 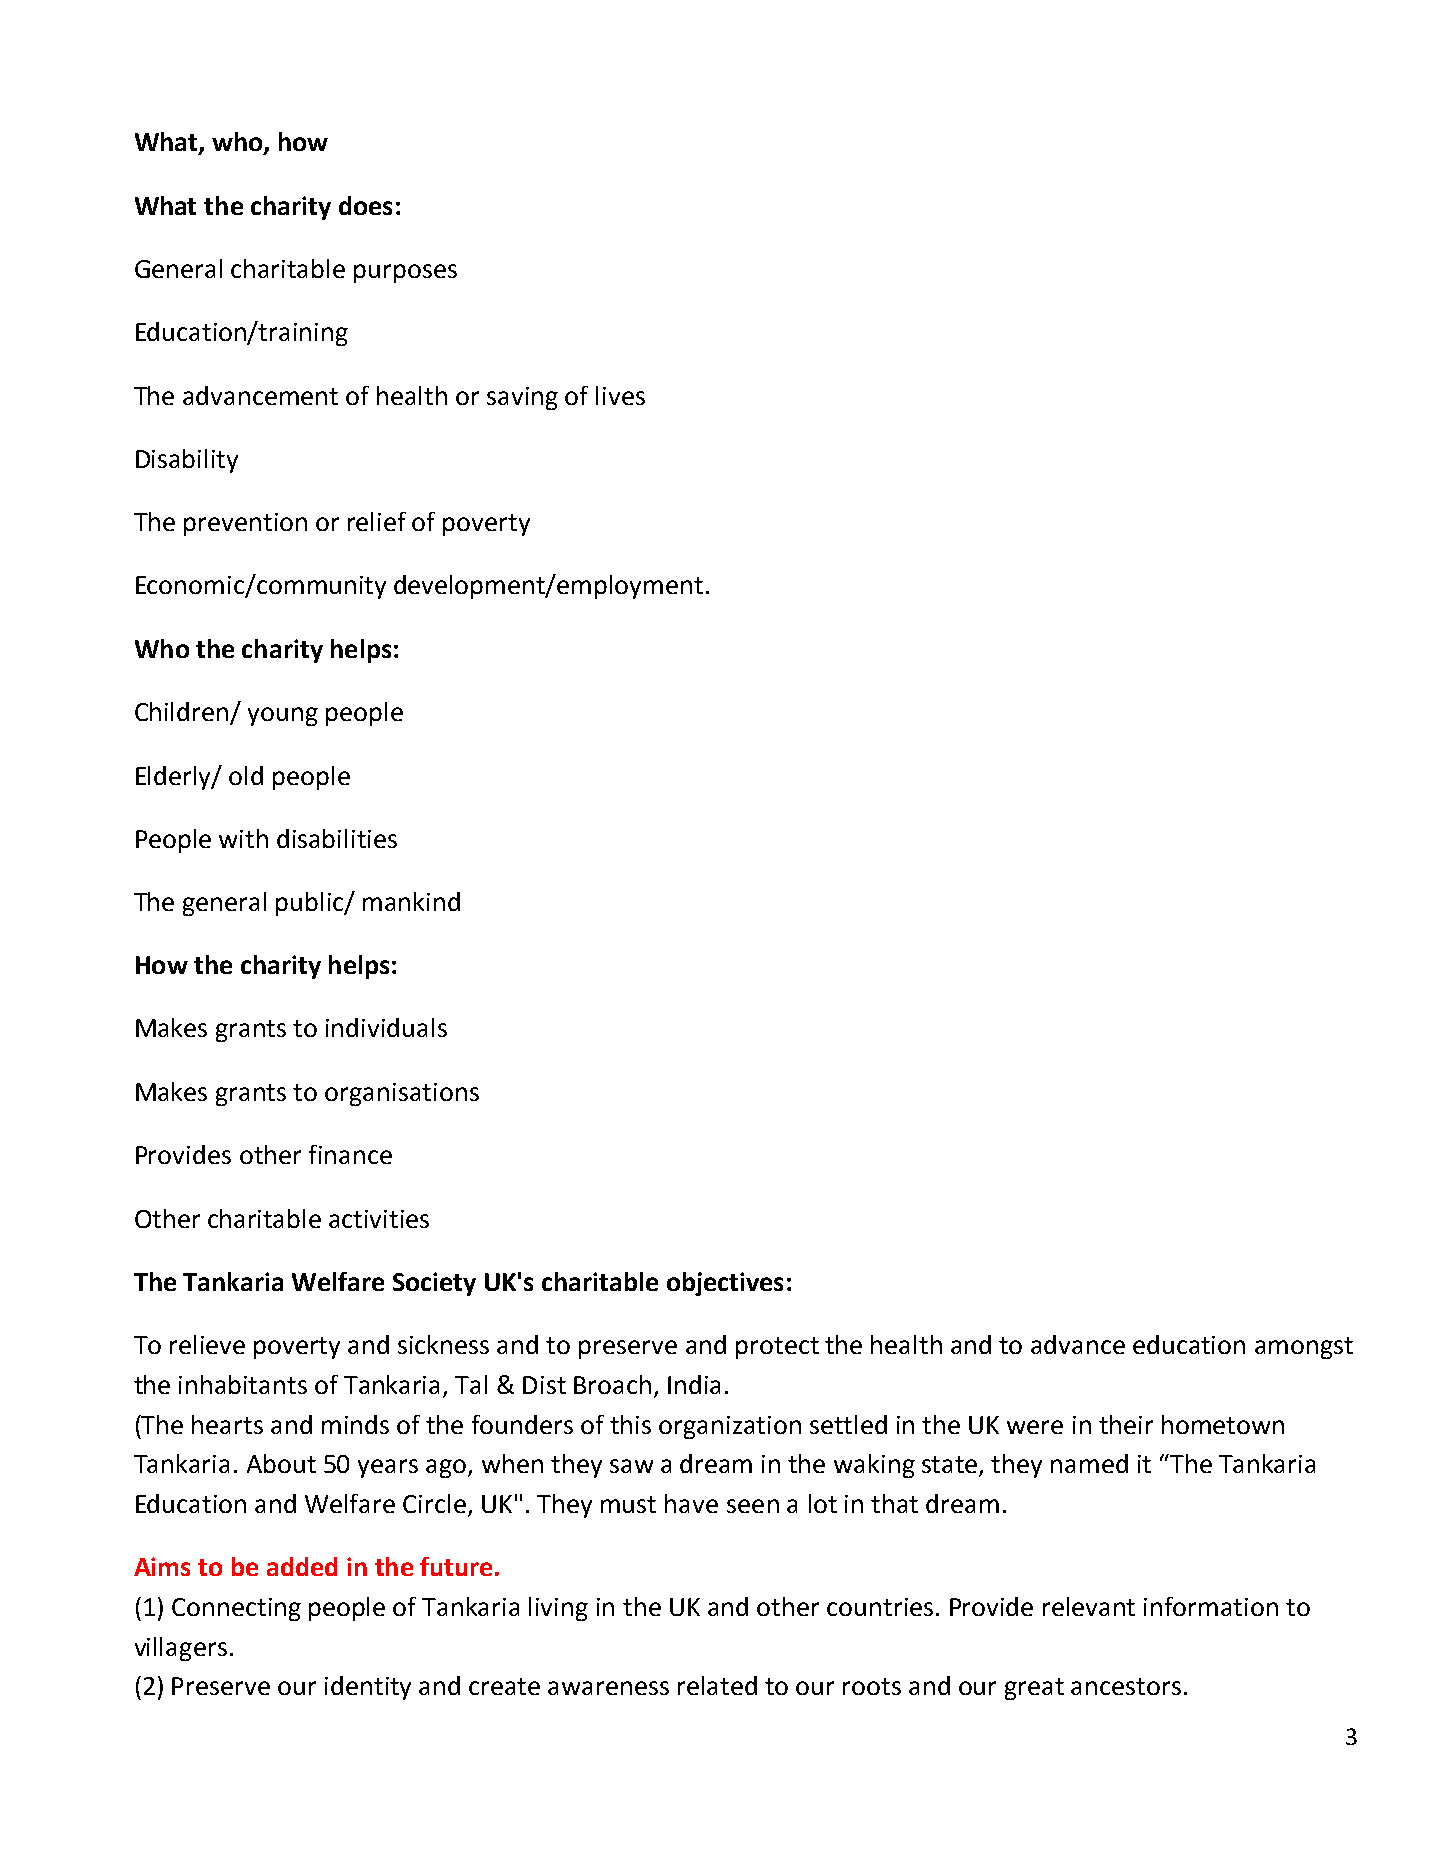 I want to click on relief, so click(x=377, y=521).
